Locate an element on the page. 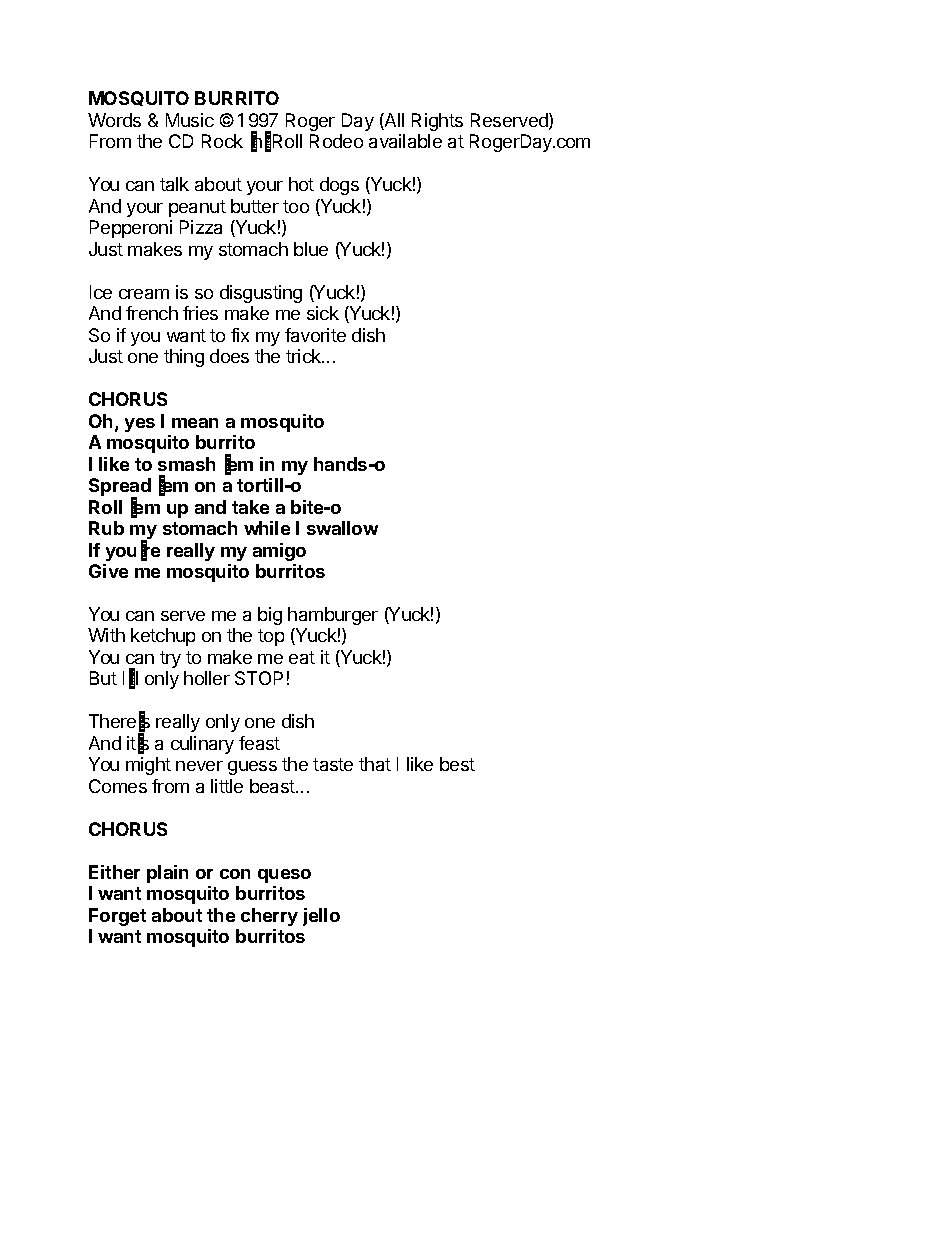 The height and width of the document is (1233, 952). Spread is located at coordinates (120, 488).
